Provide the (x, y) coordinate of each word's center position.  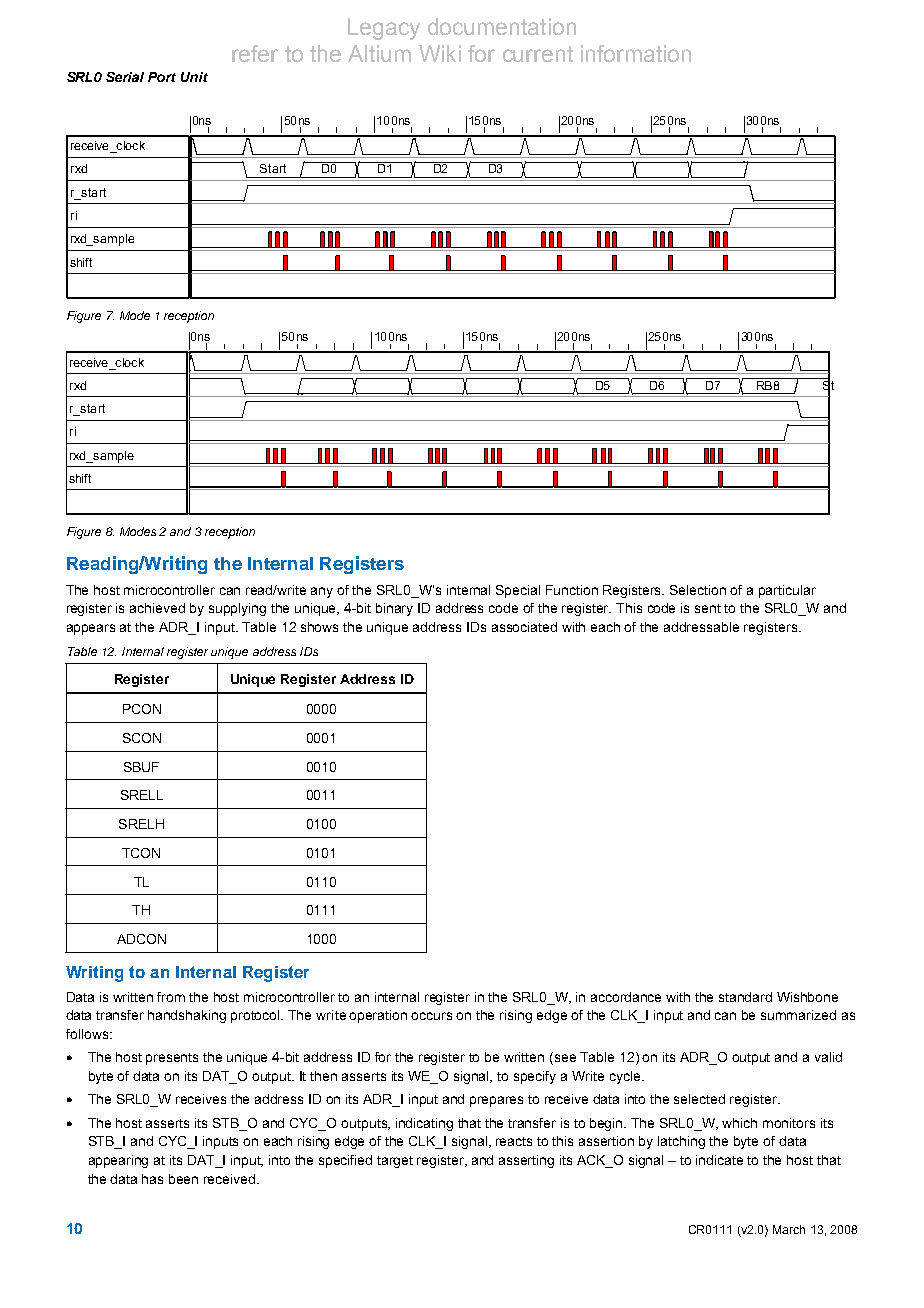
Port (162, 77)
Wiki (440, 53)
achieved (157, 608)
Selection (698, 590)
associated (524, 627)
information (636, 53)
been (183, 1179)
